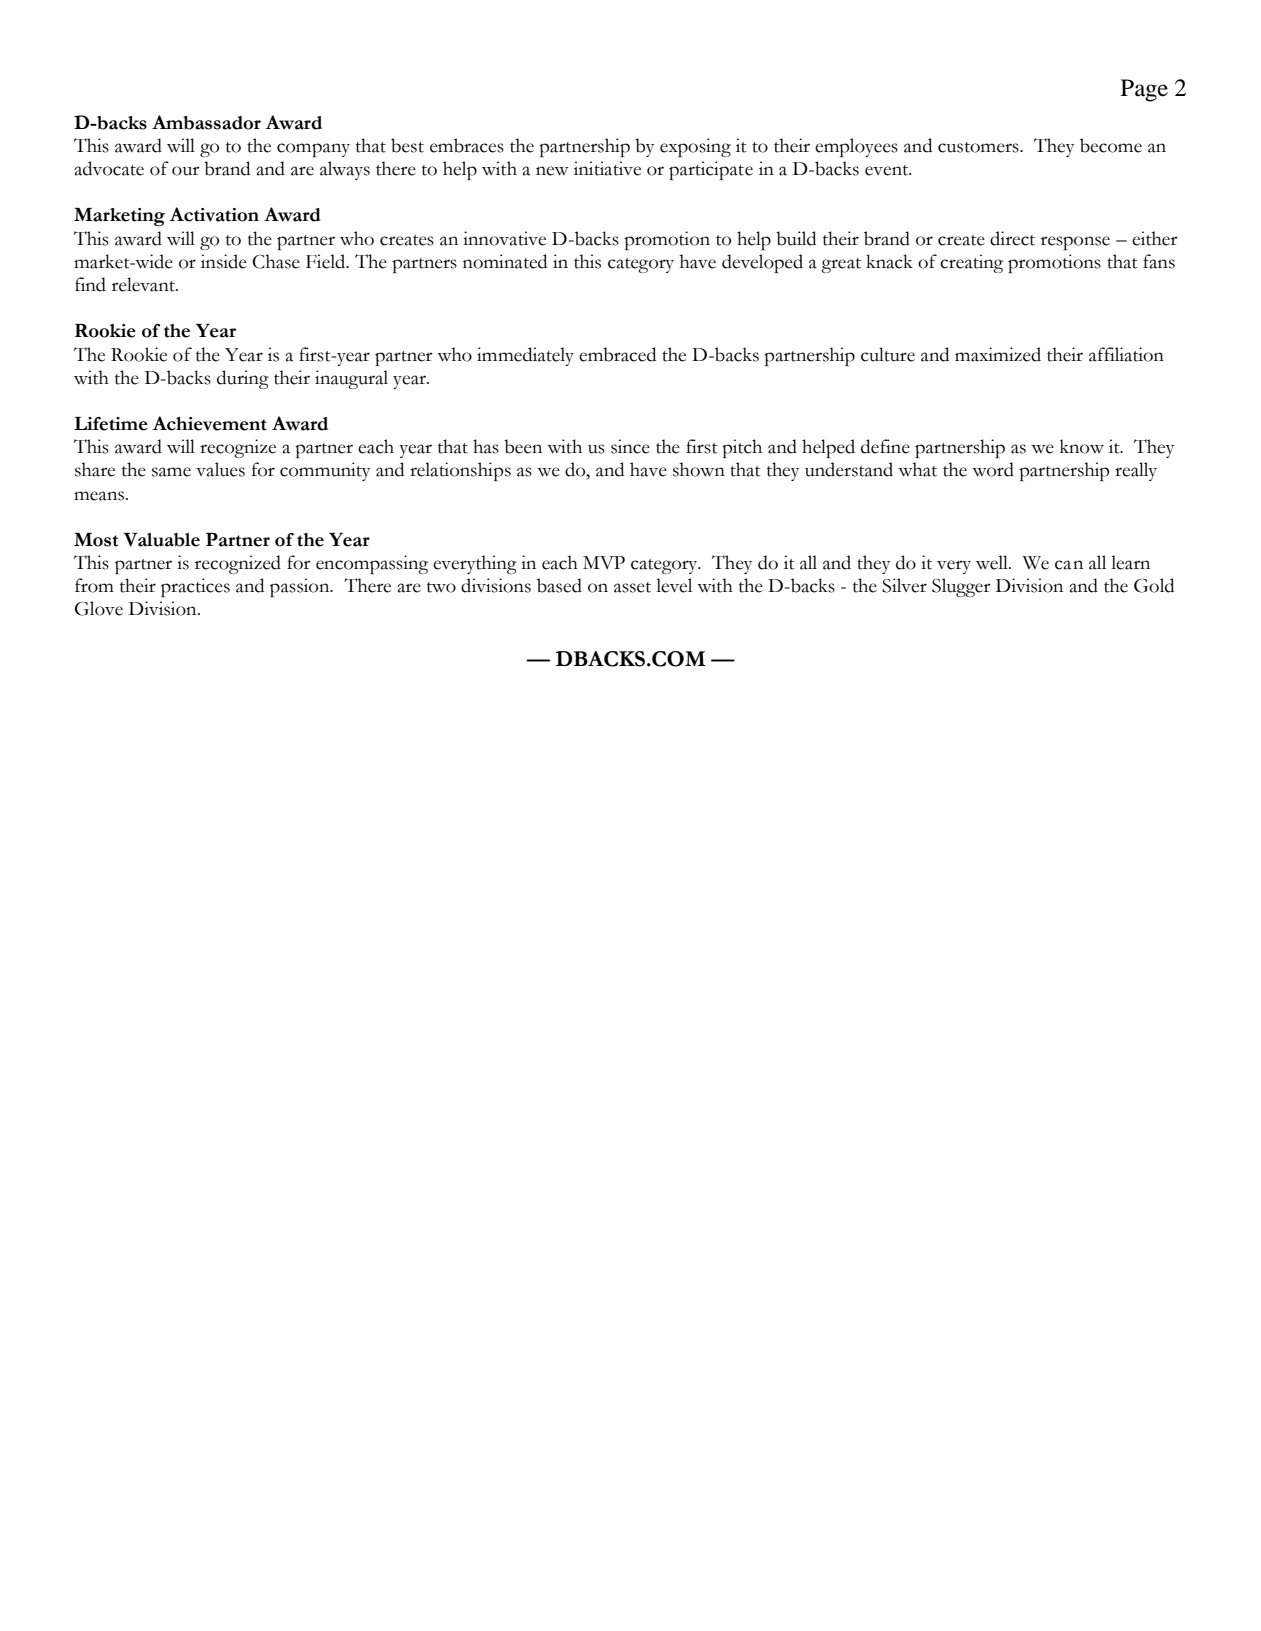  What do you see at coordinates (220, 469) in the page?
I see `values` at bounding box center [220, 469].
